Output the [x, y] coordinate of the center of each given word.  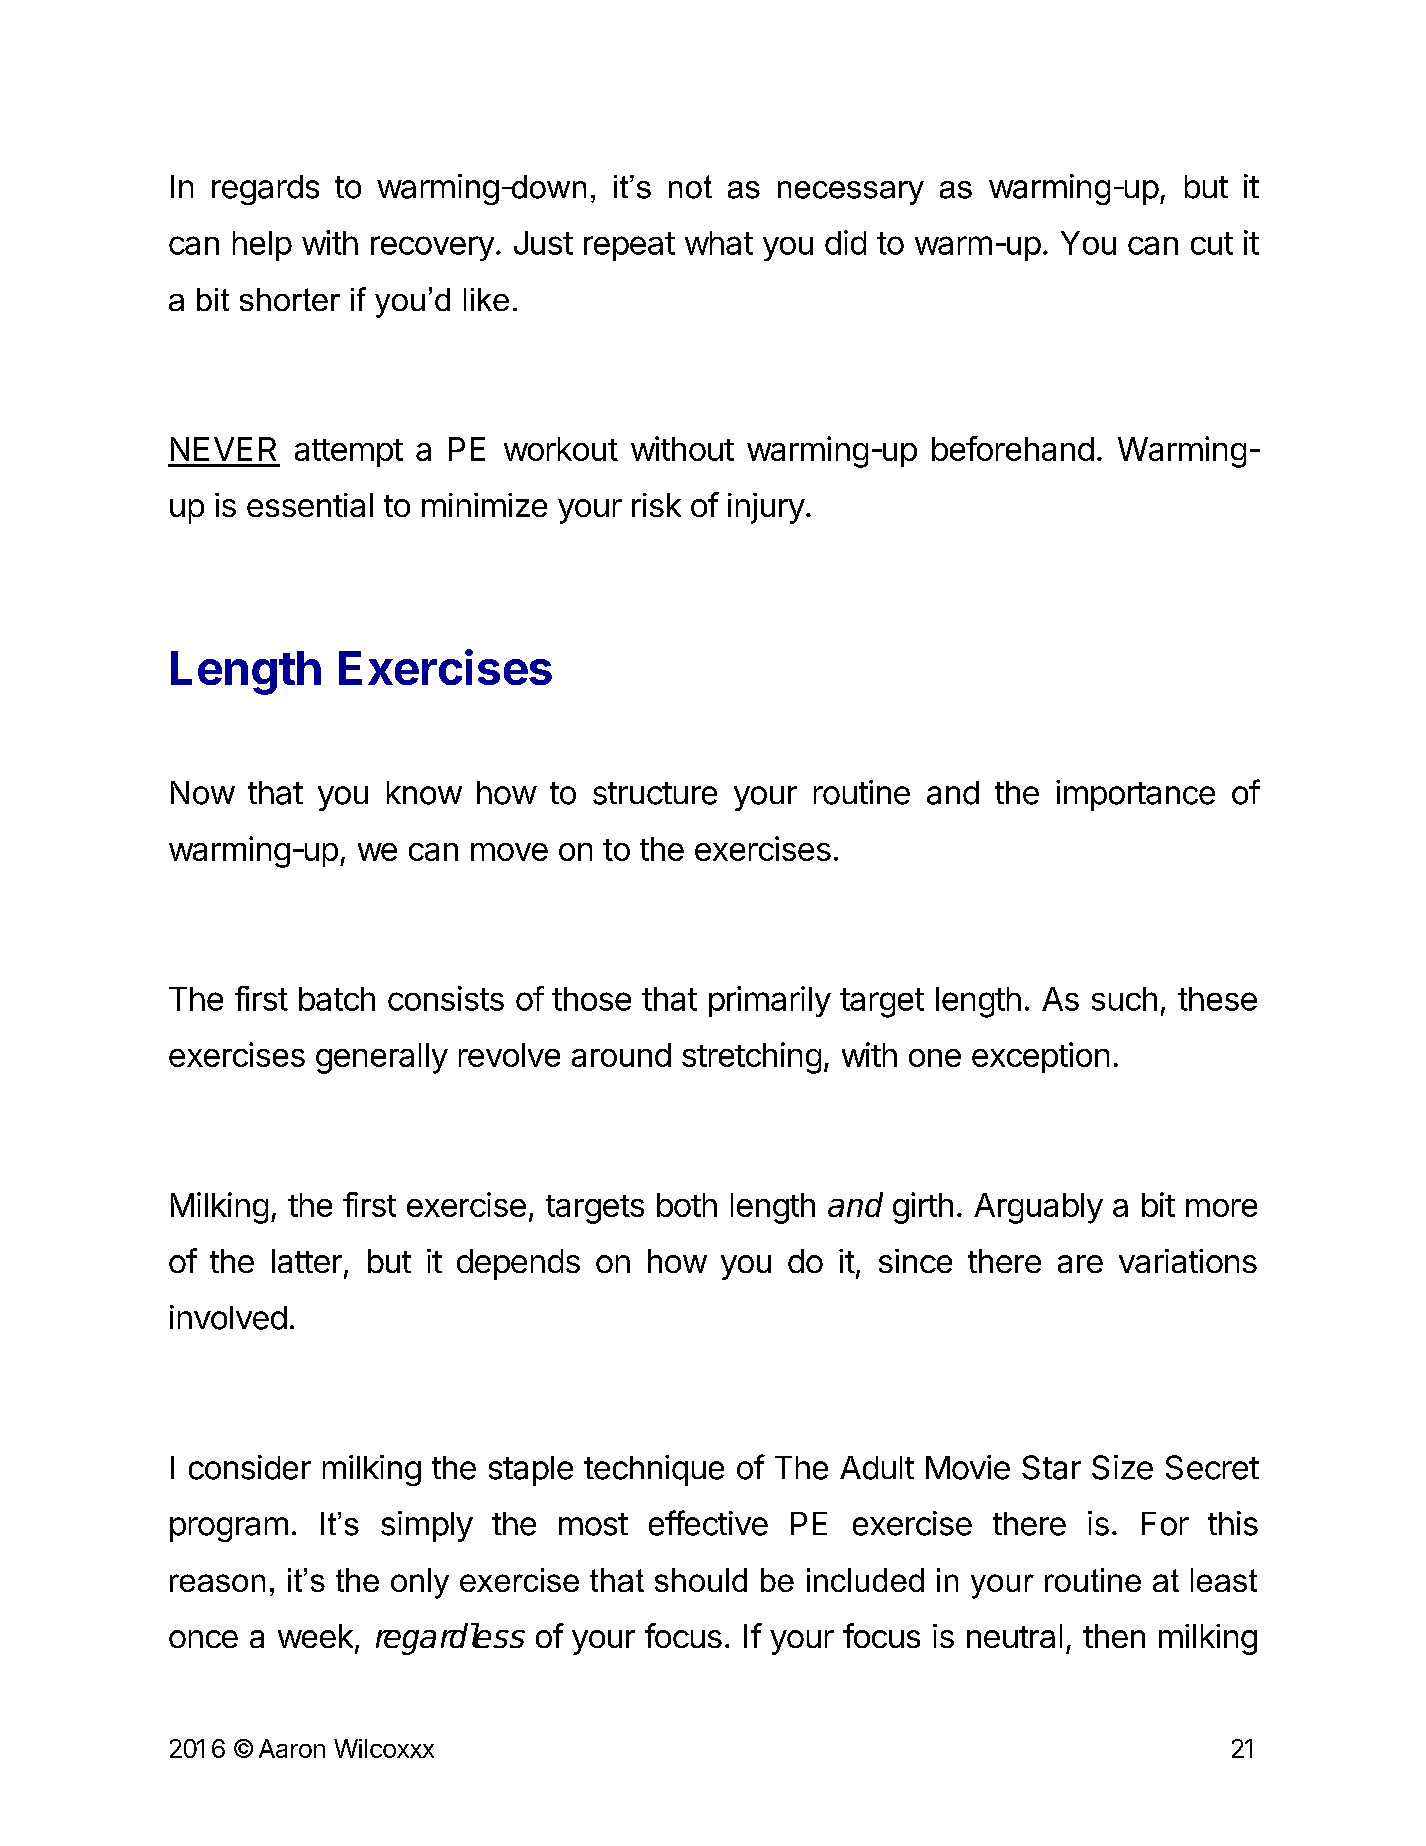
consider [250, 1467]
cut [1212, 243]
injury [766, 508]
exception [1040, 1057]
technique [654, 1470]
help [262, 246]
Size [1122, 1467]
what [719, 243]
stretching [751, 1058]
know [424, 793]
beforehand [1013, 448]
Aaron [292, 1748]
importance [1135, 795]
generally [382, 1058]
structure [655, 793]
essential [310, 505]
